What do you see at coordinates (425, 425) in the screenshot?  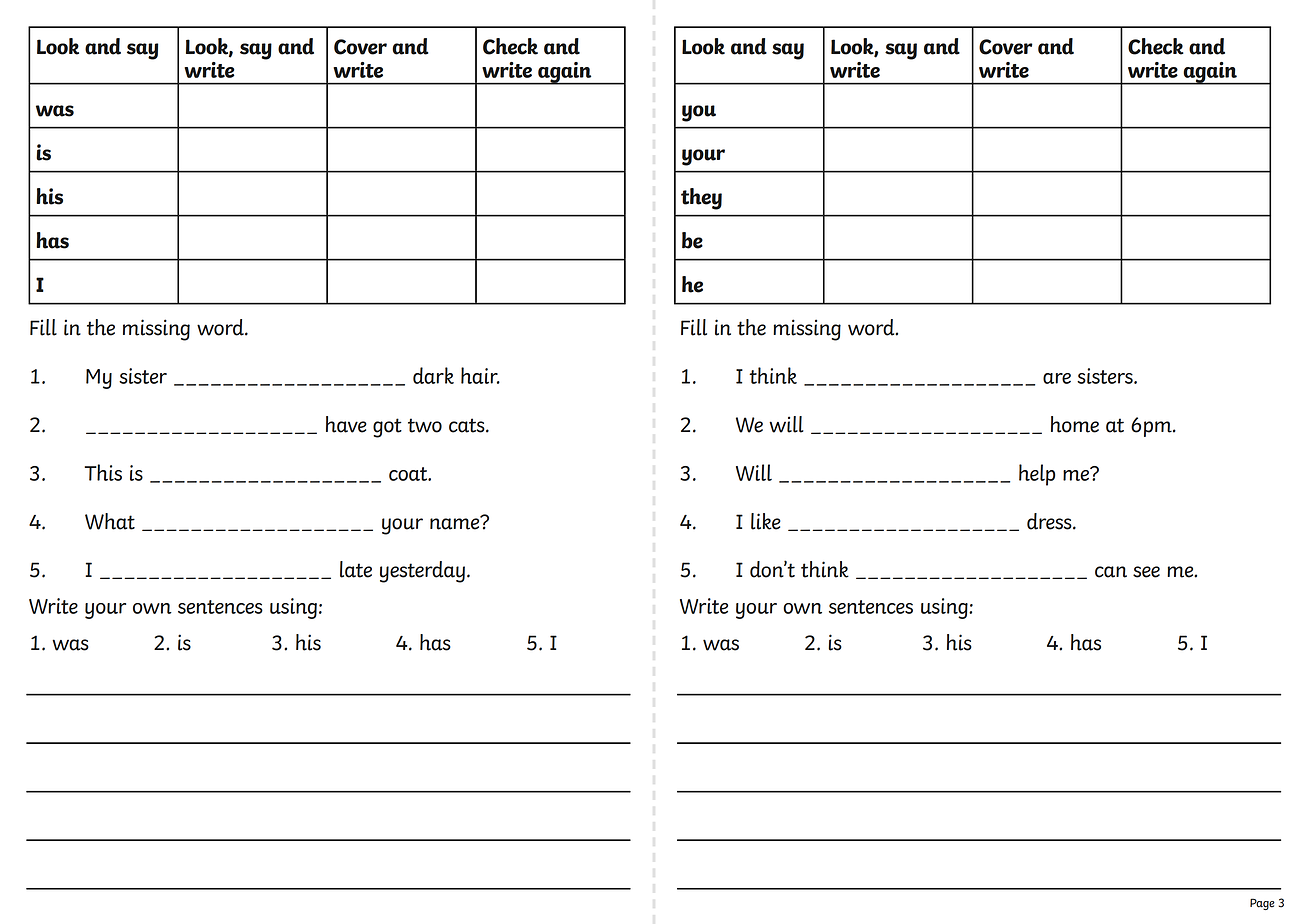 I see `two` at bounding box center [425, 425].
